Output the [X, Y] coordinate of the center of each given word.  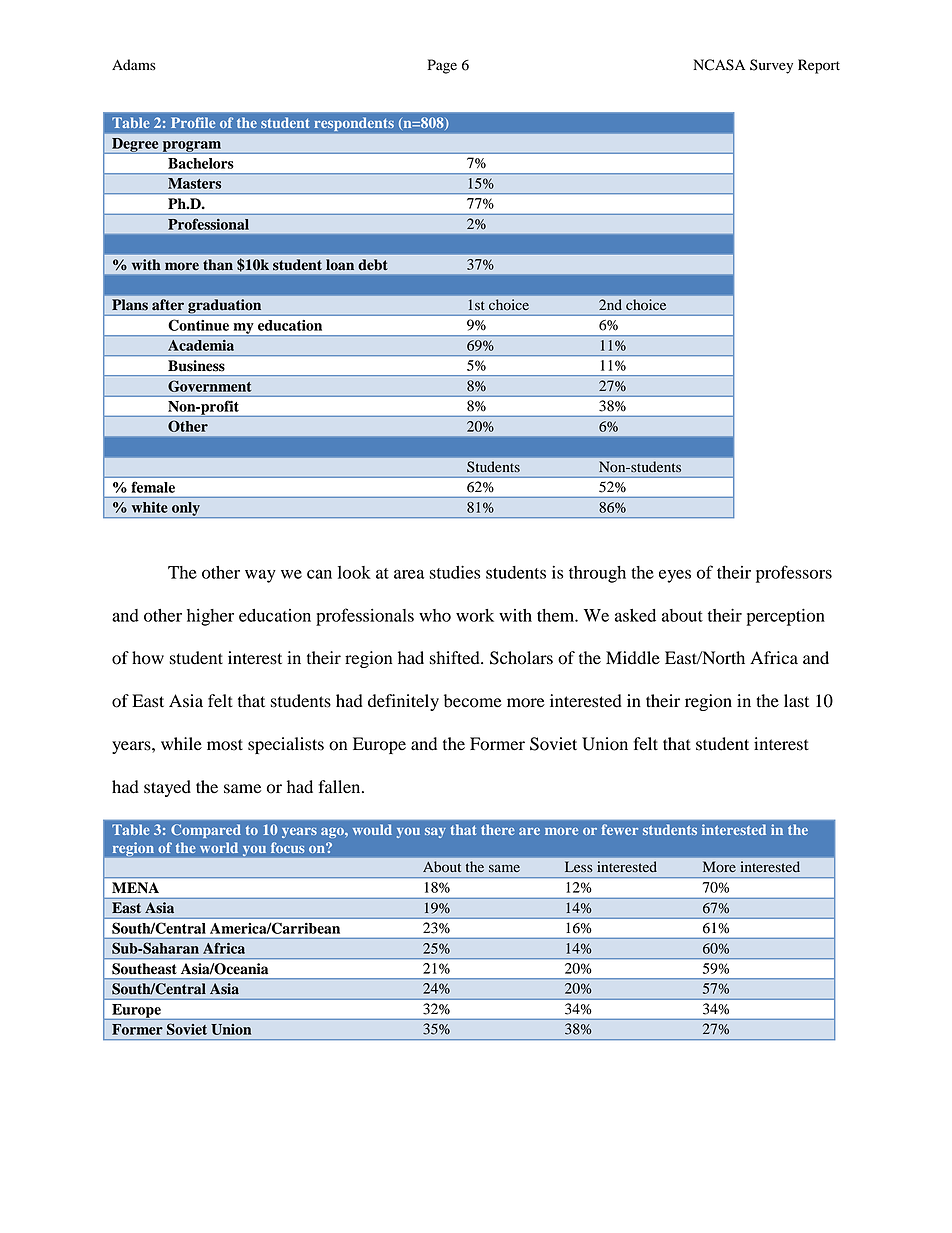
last [796, 701]
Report [819, 66]
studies [455, 572]
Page [442, 66]
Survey [771, 66]
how [148, 658]
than [218, 265]
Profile [193, 122]
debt [373, 265]
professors [794, 574]
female [153, 487]
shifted [456, 658]
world [219, 848]
